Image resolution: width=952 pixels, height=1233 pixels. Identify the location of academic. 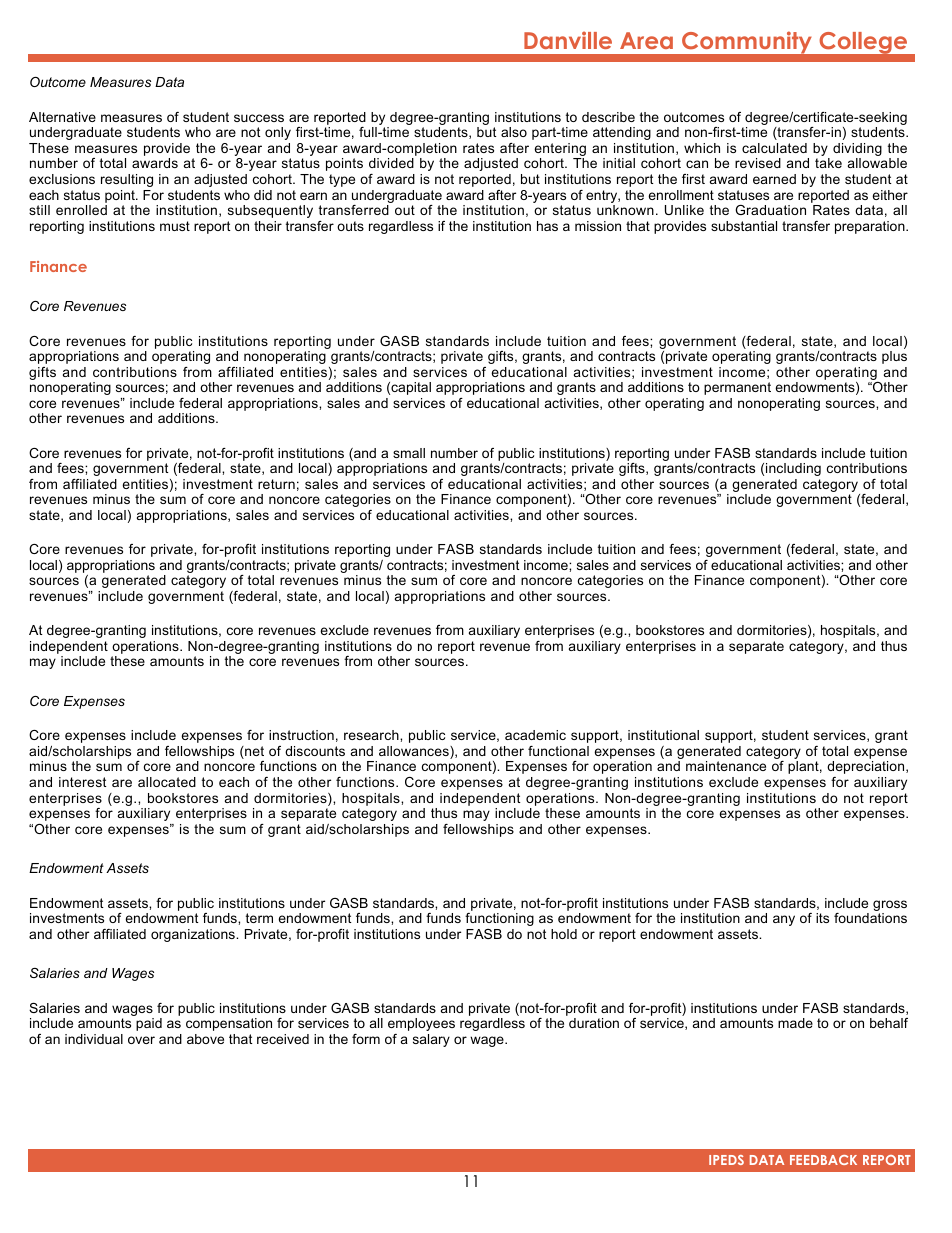
(535, 735).
